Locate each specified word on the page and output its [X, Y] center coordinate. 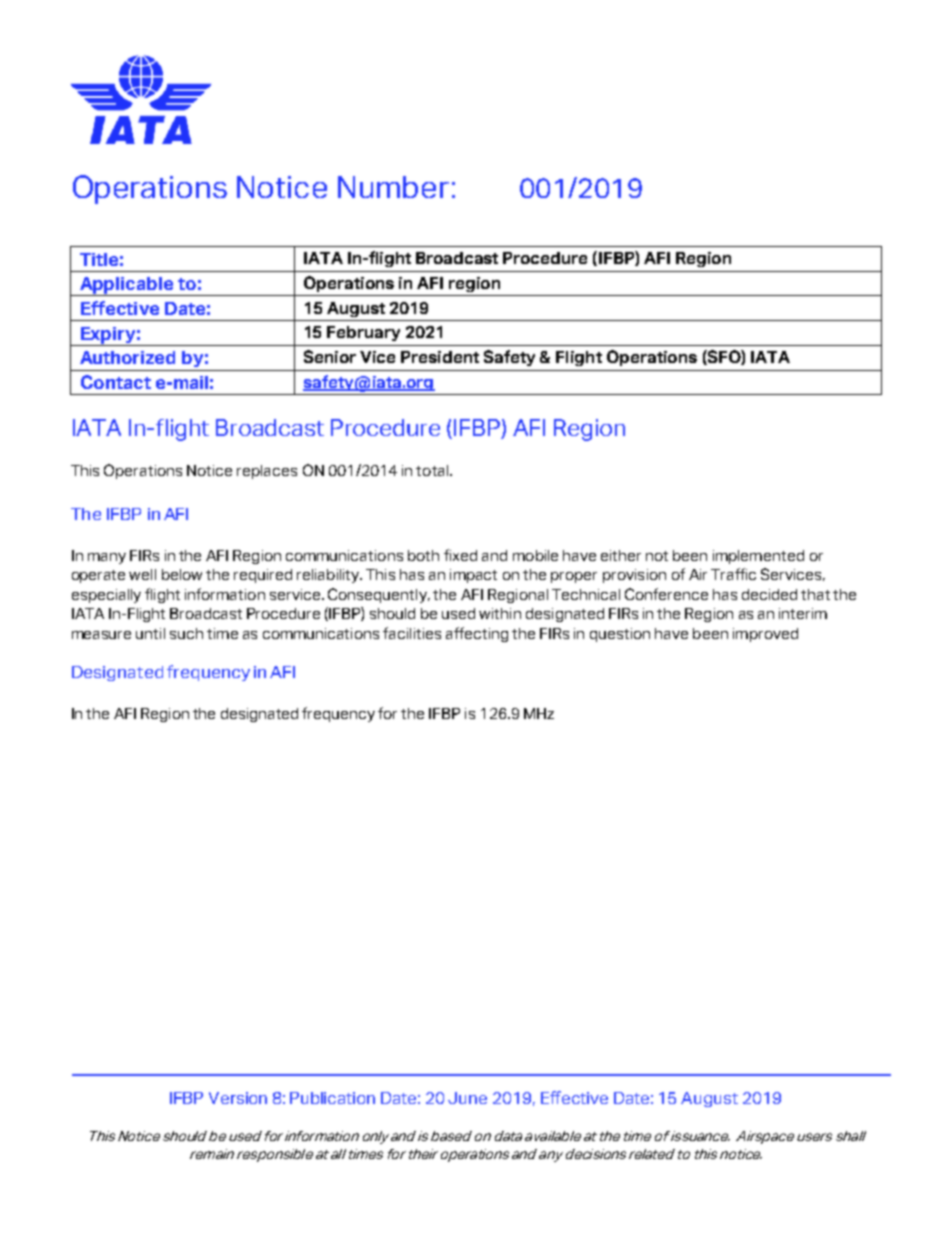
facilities [412, 633]
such [186, 633]
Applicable [126, 286]
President [440, 357]
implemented [758, 557]
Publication [332, 1098]
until [150, 633]
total [432, 470]
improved [765, 635]
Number [393, 187]
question [620, 635]
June [467, 1098]
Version [238, 1098]
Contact [116, 382]
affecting [477, 634]
